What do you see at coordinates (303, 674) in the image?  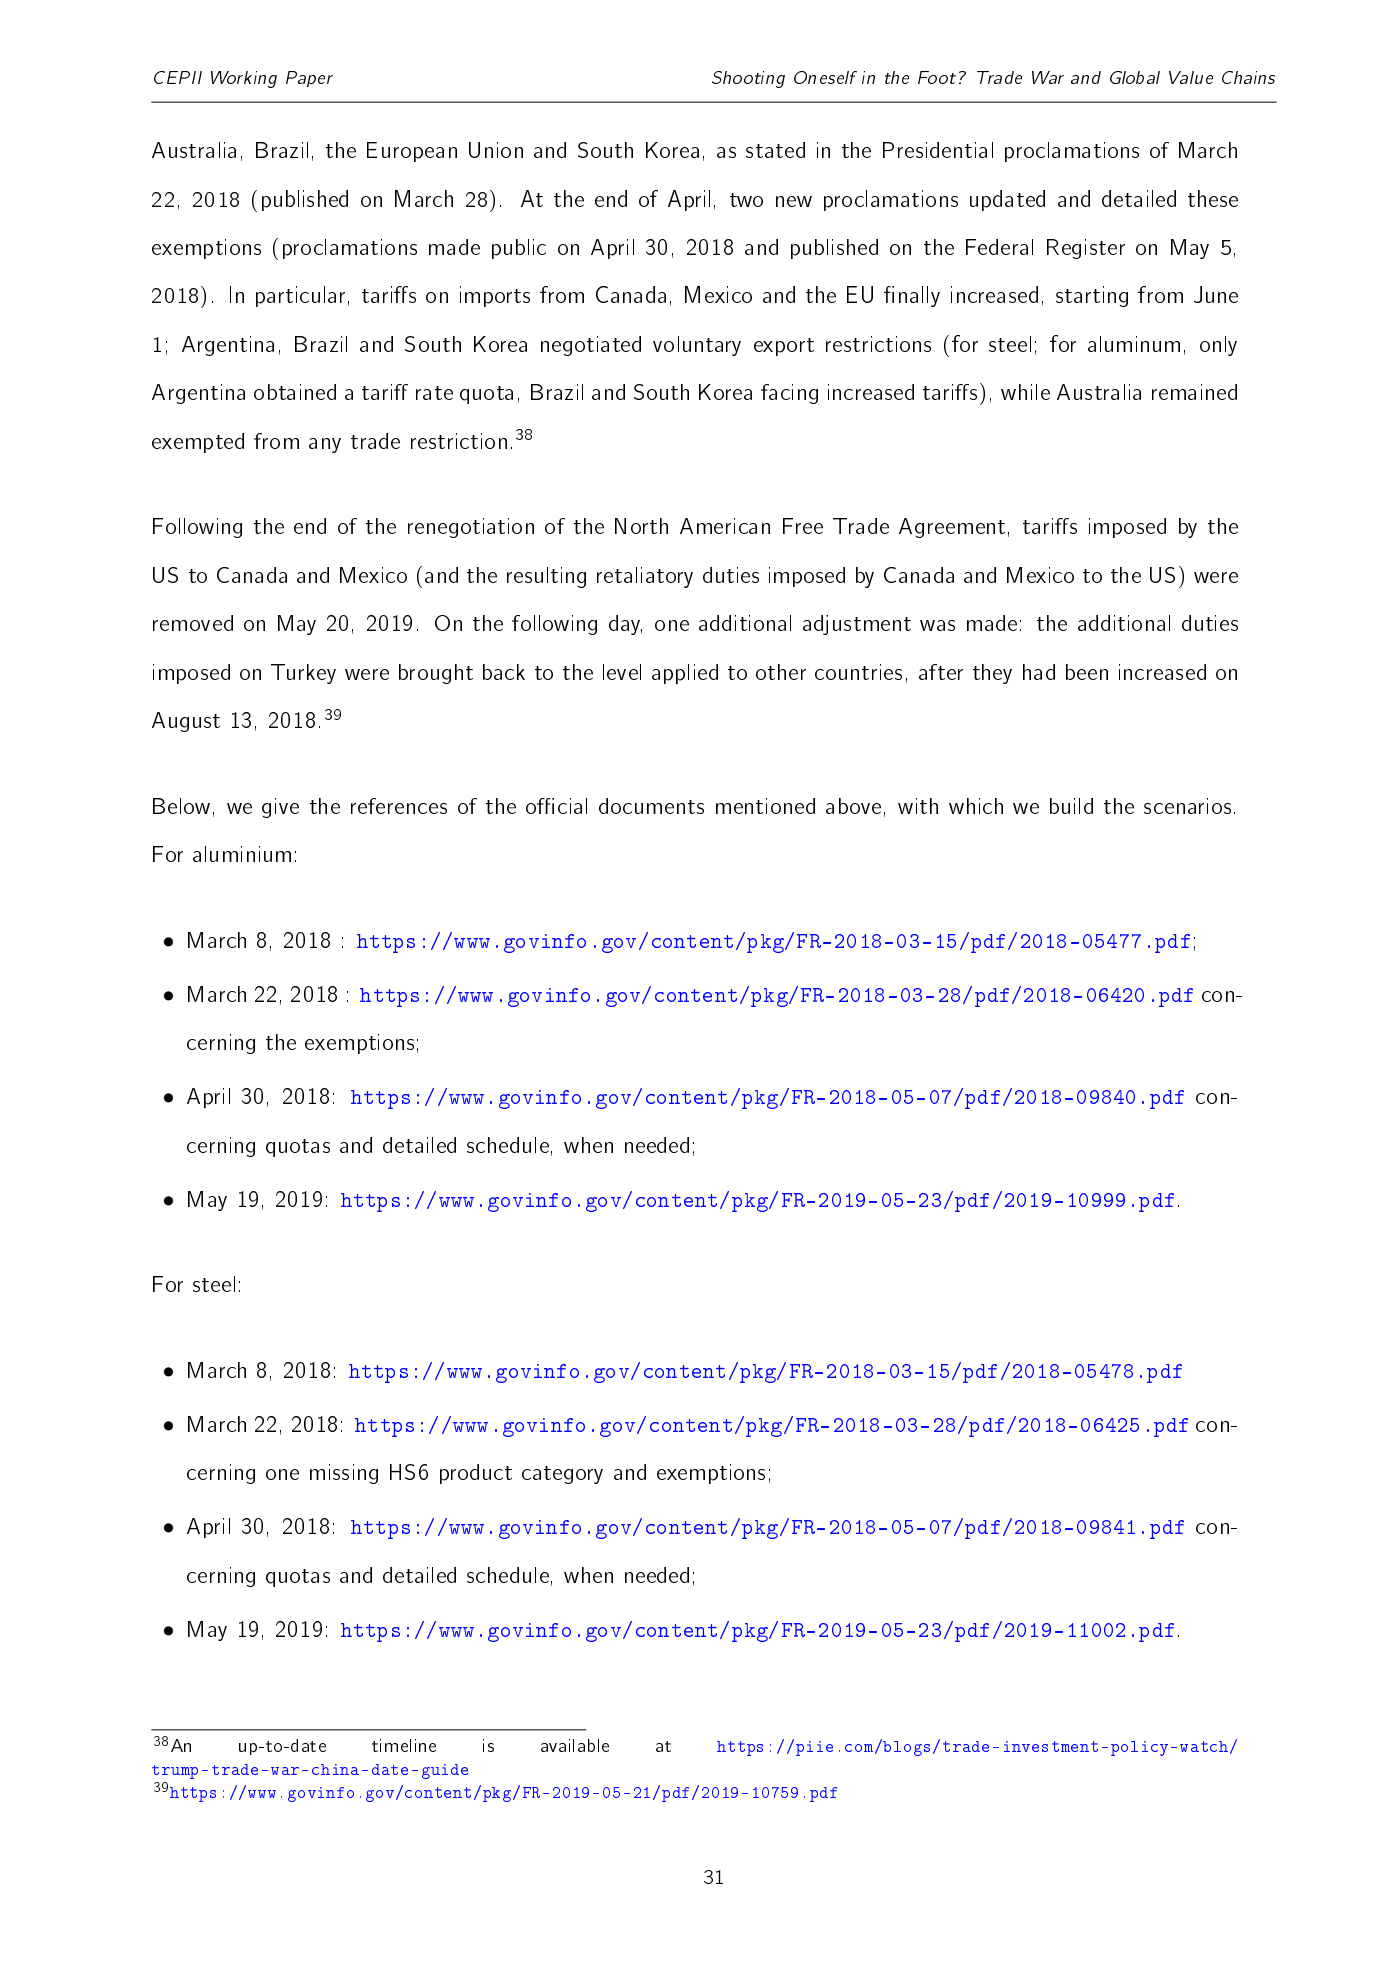 I see `Turkey` at bounding box center [303, 674].
